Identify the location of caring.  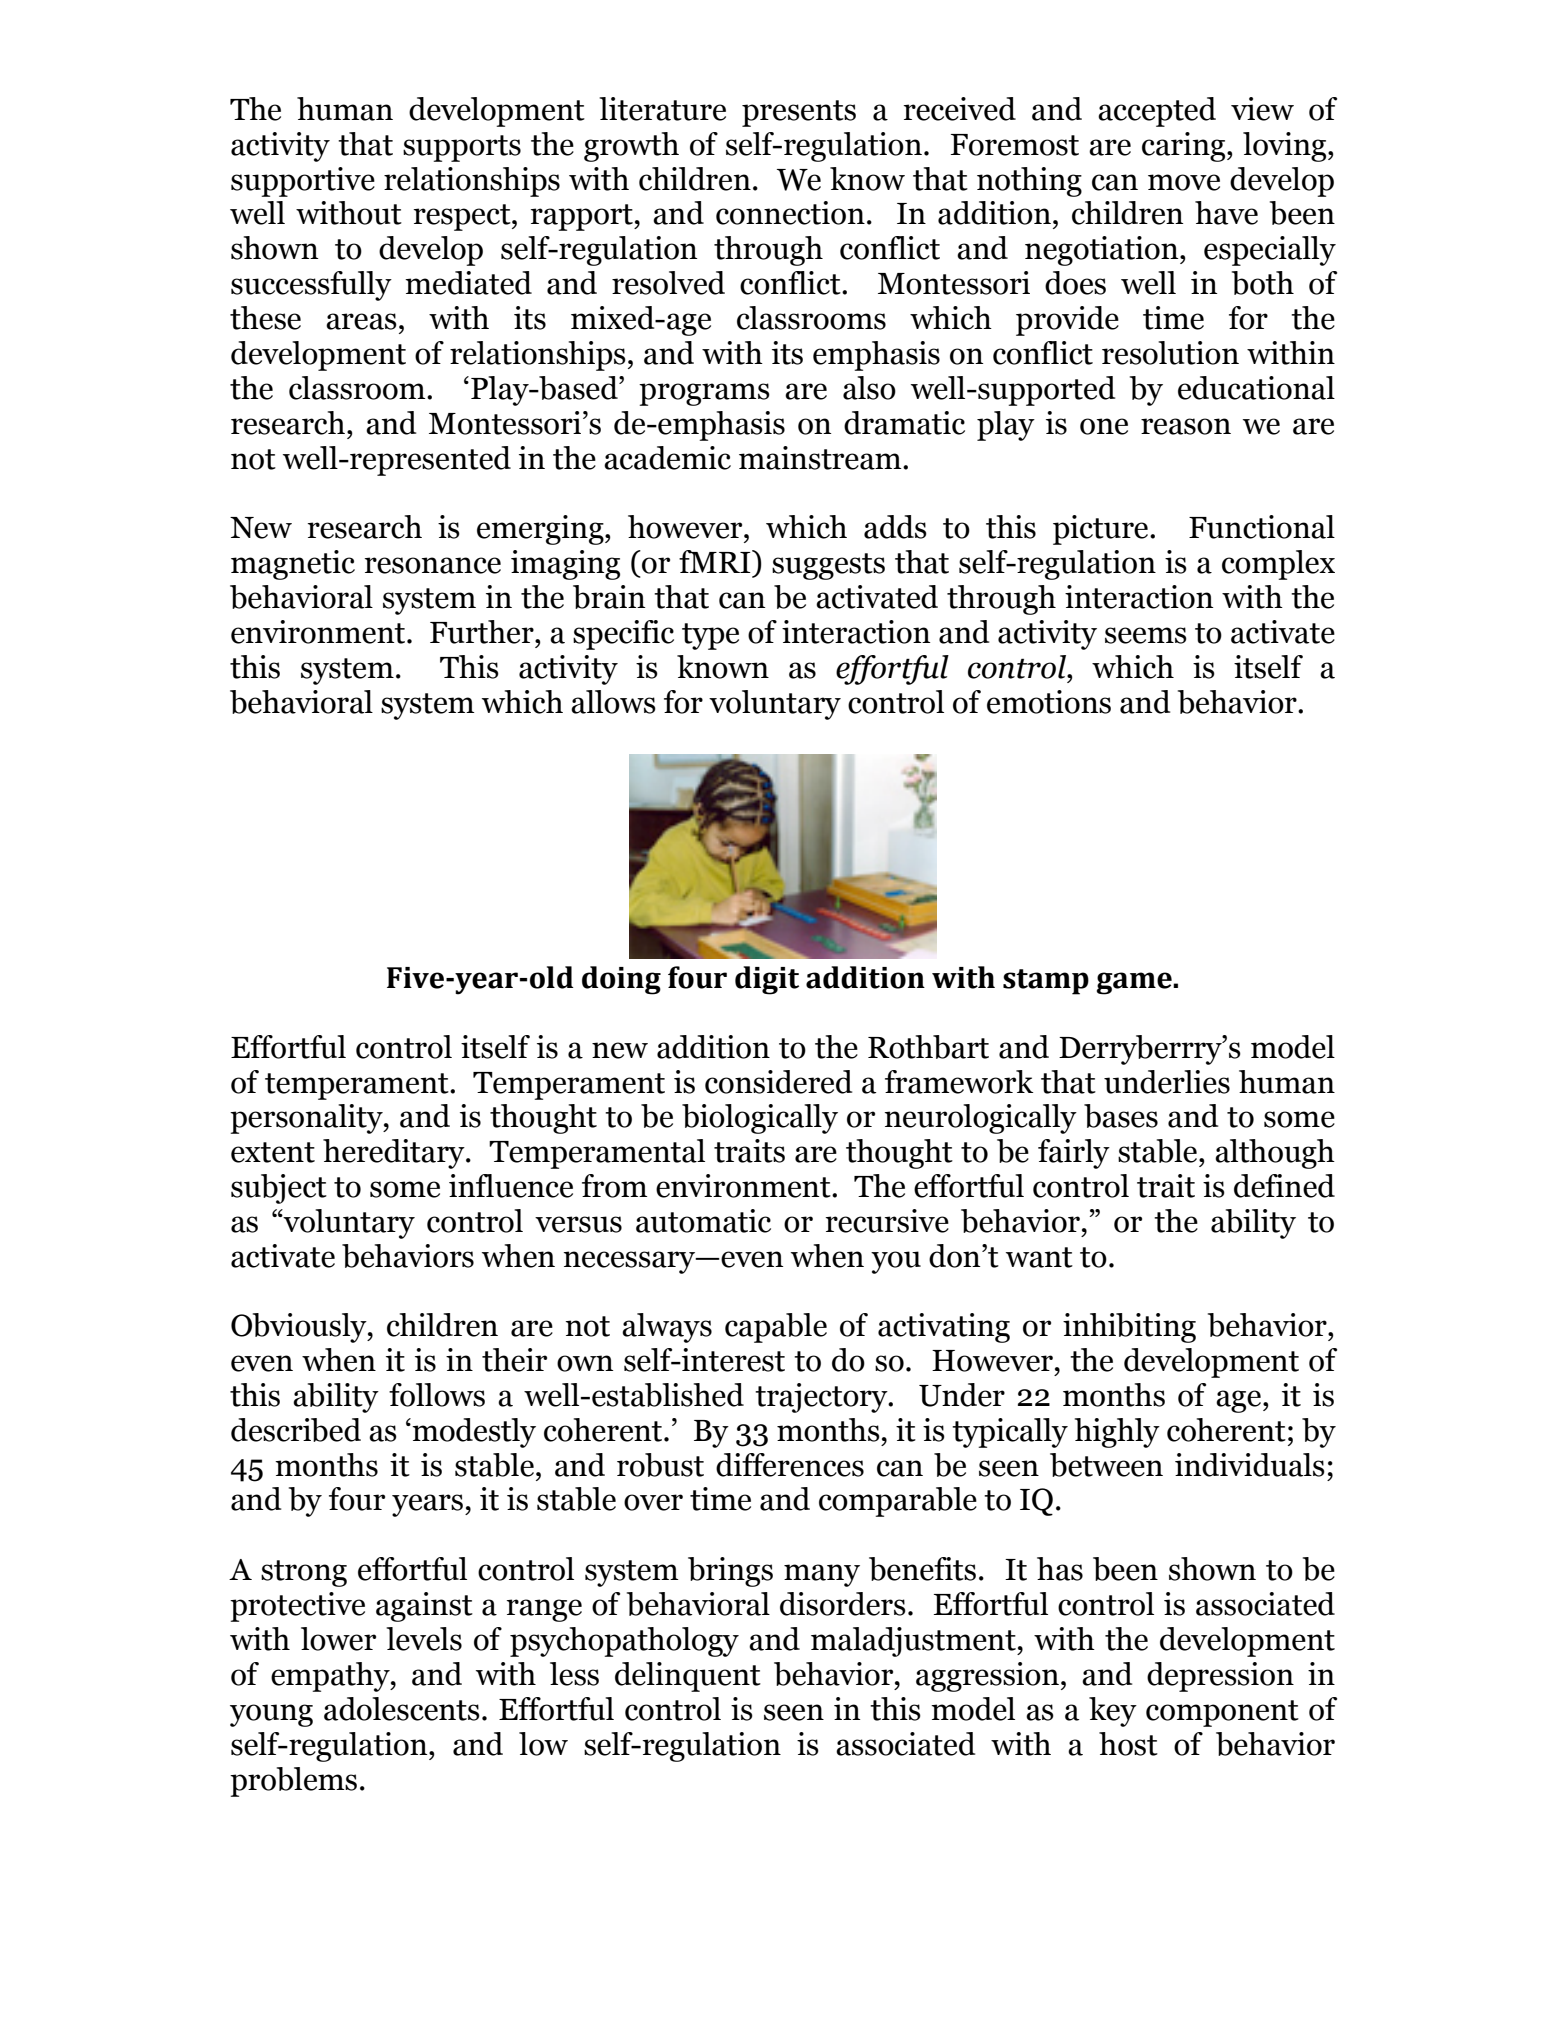
(1185, 147).
